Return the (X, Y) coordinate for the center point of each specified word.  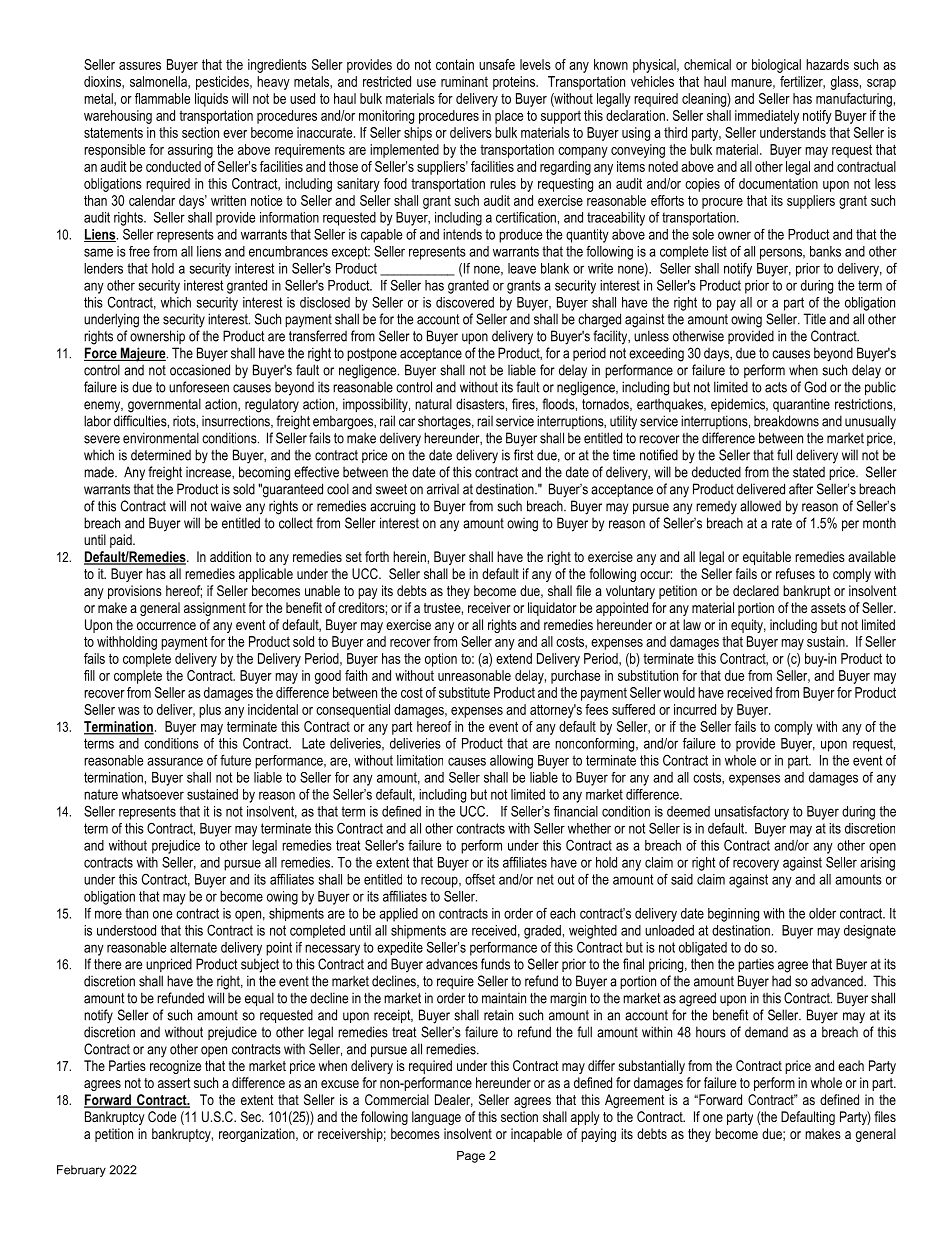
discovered (465, 302)
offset (480, 879)
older (822, 913)
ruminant (464, 81)
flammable (162, 98)
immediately (767, 117)
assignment (215, 609)
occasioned (200, 370)
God (815, 387)
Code (162, 1116)
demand (766, 1032)
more (108, 914)
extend (514, 658)
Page (471, 1157)
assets (828, 608)
